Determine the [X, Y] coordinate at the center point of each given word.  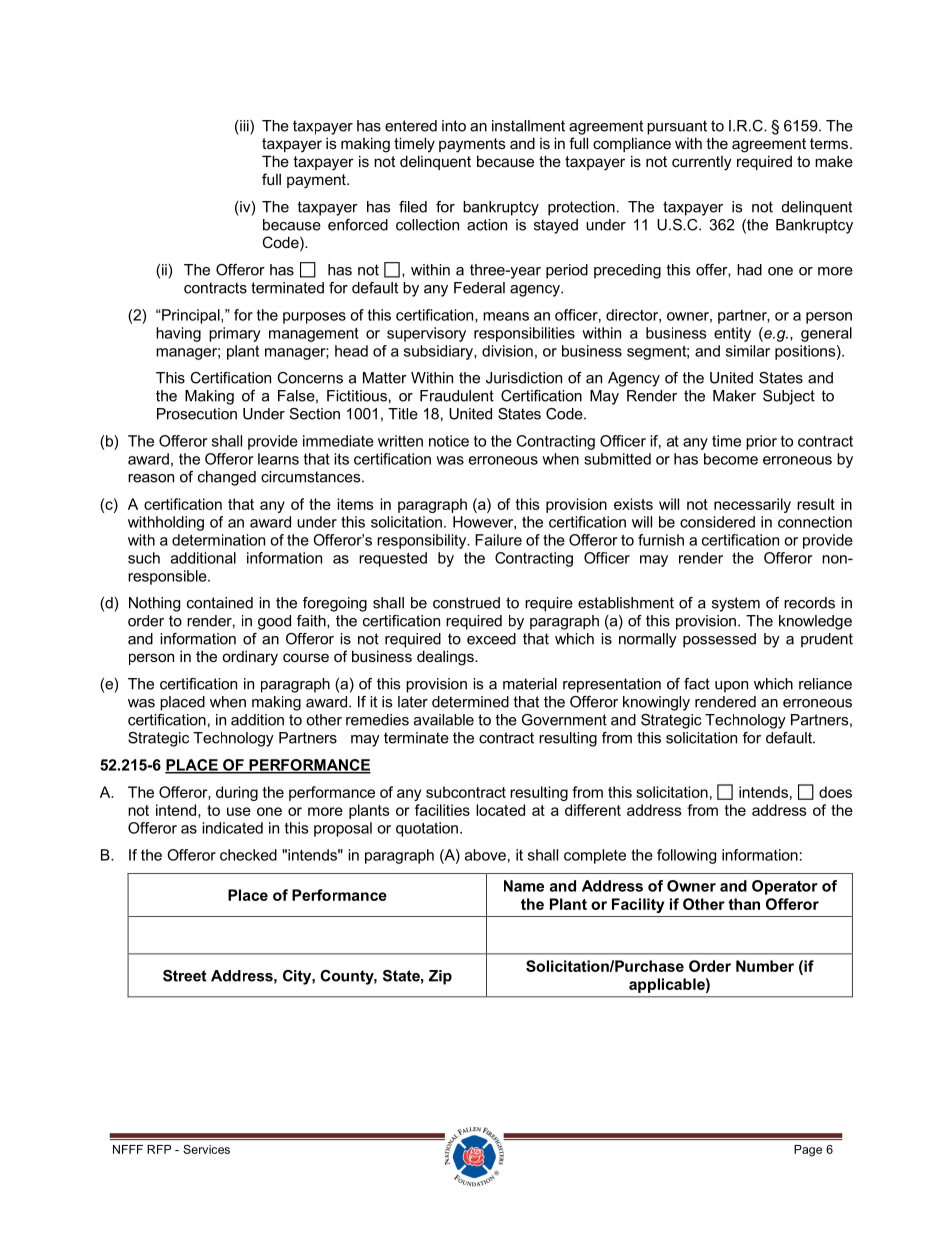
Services [206, 1149]
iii [244, 127]
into [454, 126]
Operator [785, 887]
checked [248, 855]
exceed [491, 639]
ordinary [250, 658]
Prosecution [197, 414]
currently [702, 163]
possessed [719, 640]
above [485, 855]
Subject [789, 397]
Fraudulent [457, 396]
